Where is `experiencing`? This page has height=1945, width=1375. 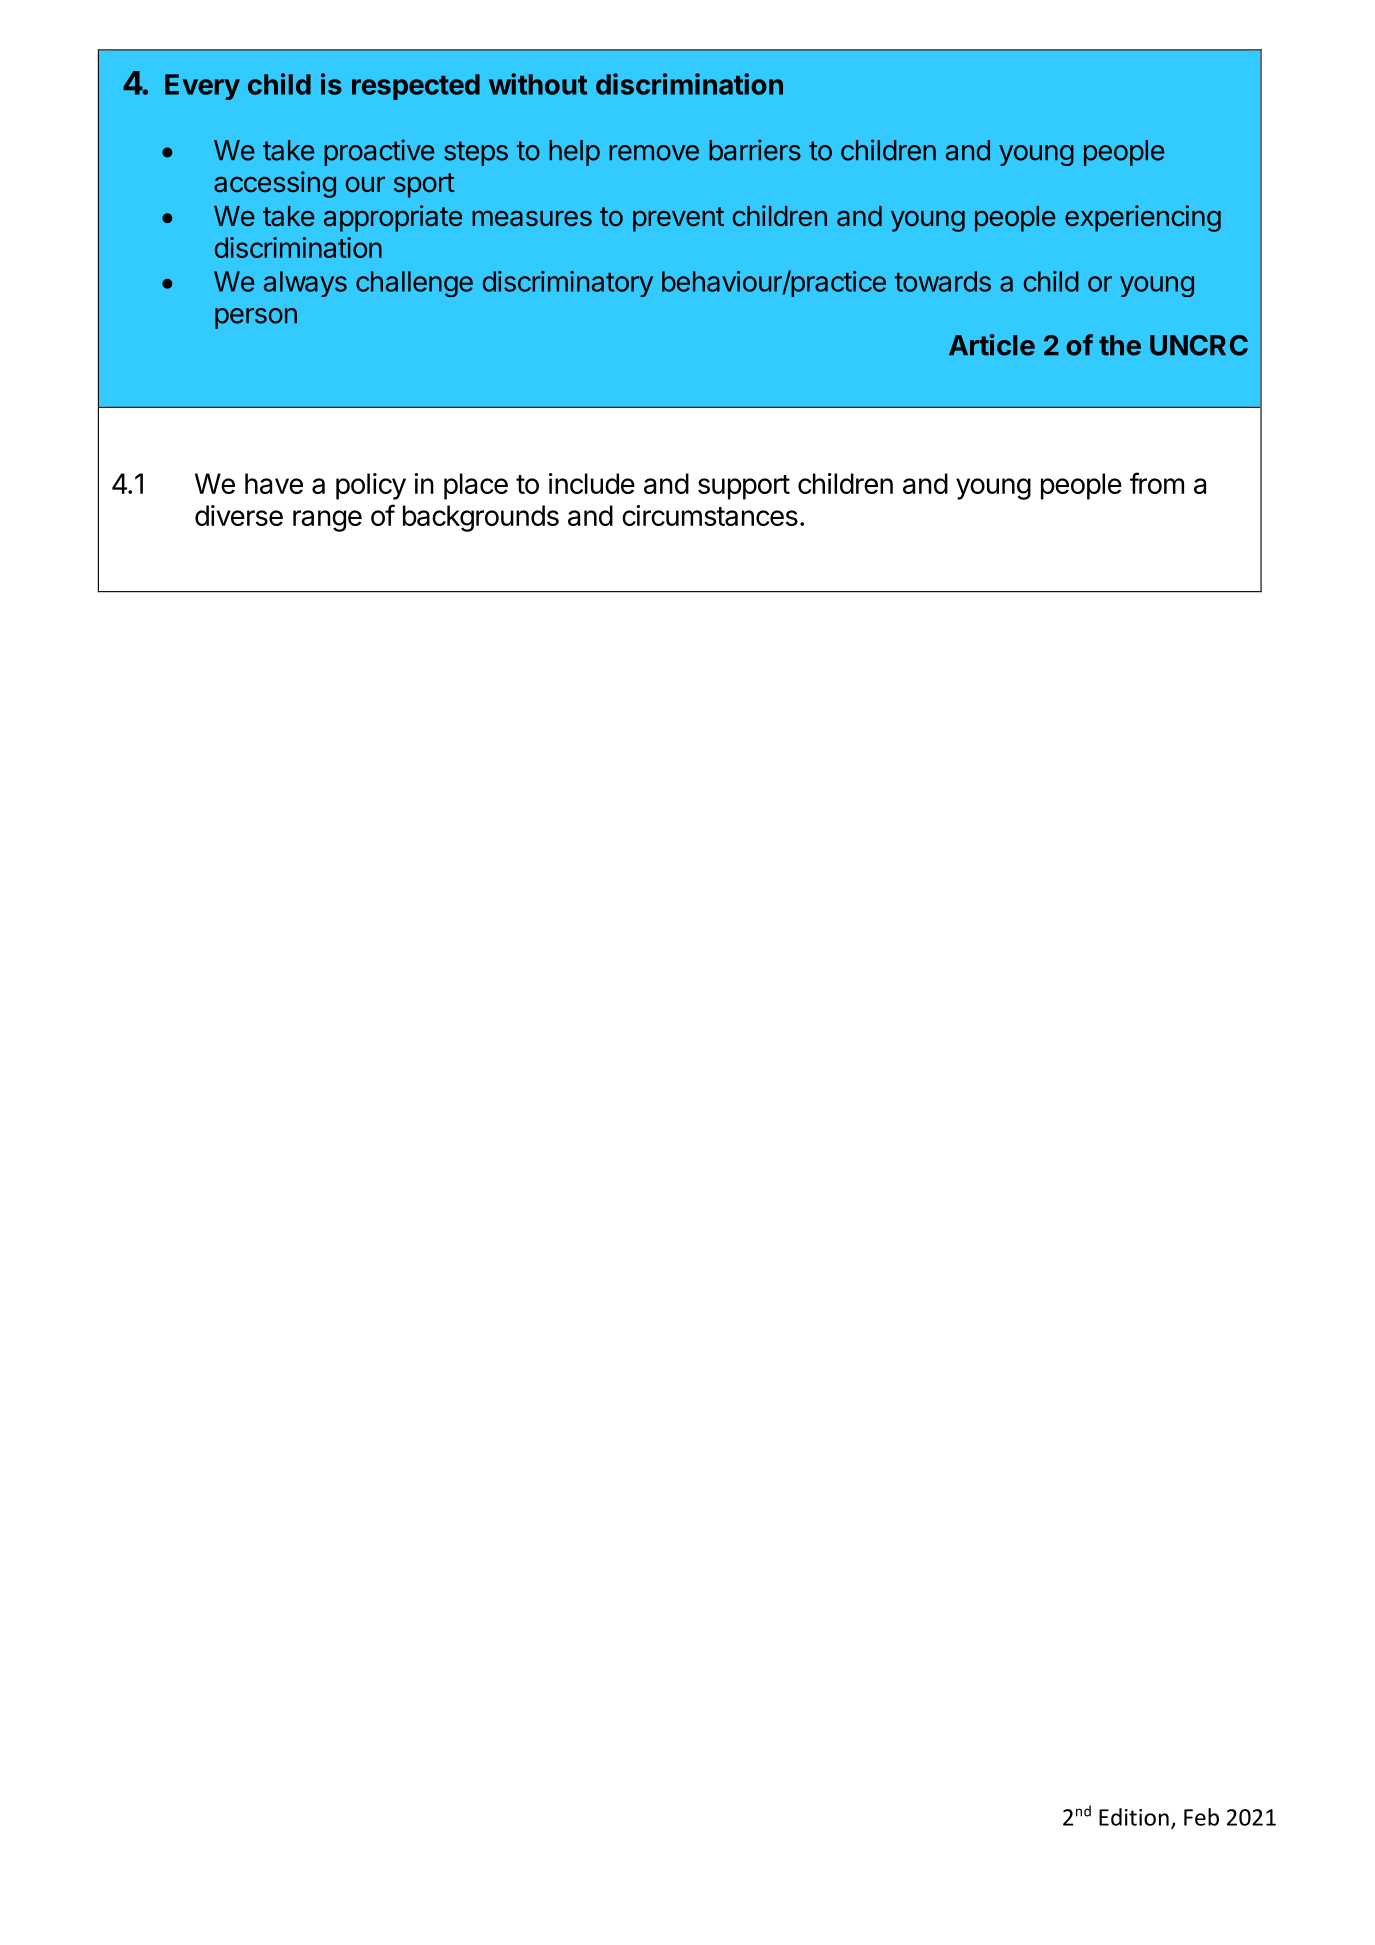
experiencing is located at coordinates (1143, 218).
